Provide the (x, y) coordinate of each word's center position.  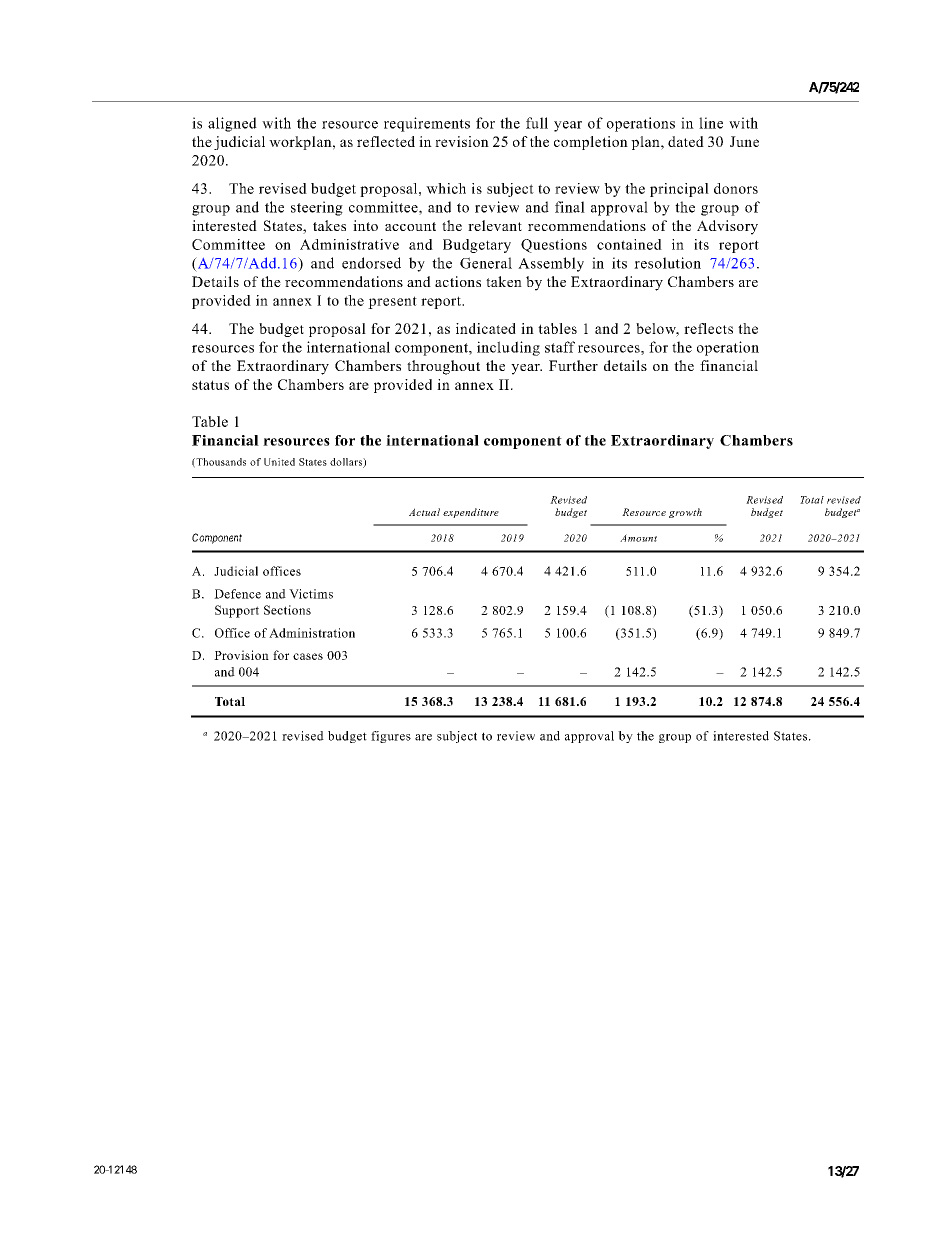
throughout (443, 367)
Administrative (349, 244)
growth (685, 513)
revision (462, 141)
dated (686, 141)
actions (458, 281)
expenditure (471, 513)
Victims (311, 594)
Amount (638, 538)
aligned (232, 124)
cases (308, 656)
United (279, 462)
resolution (667, 263)
